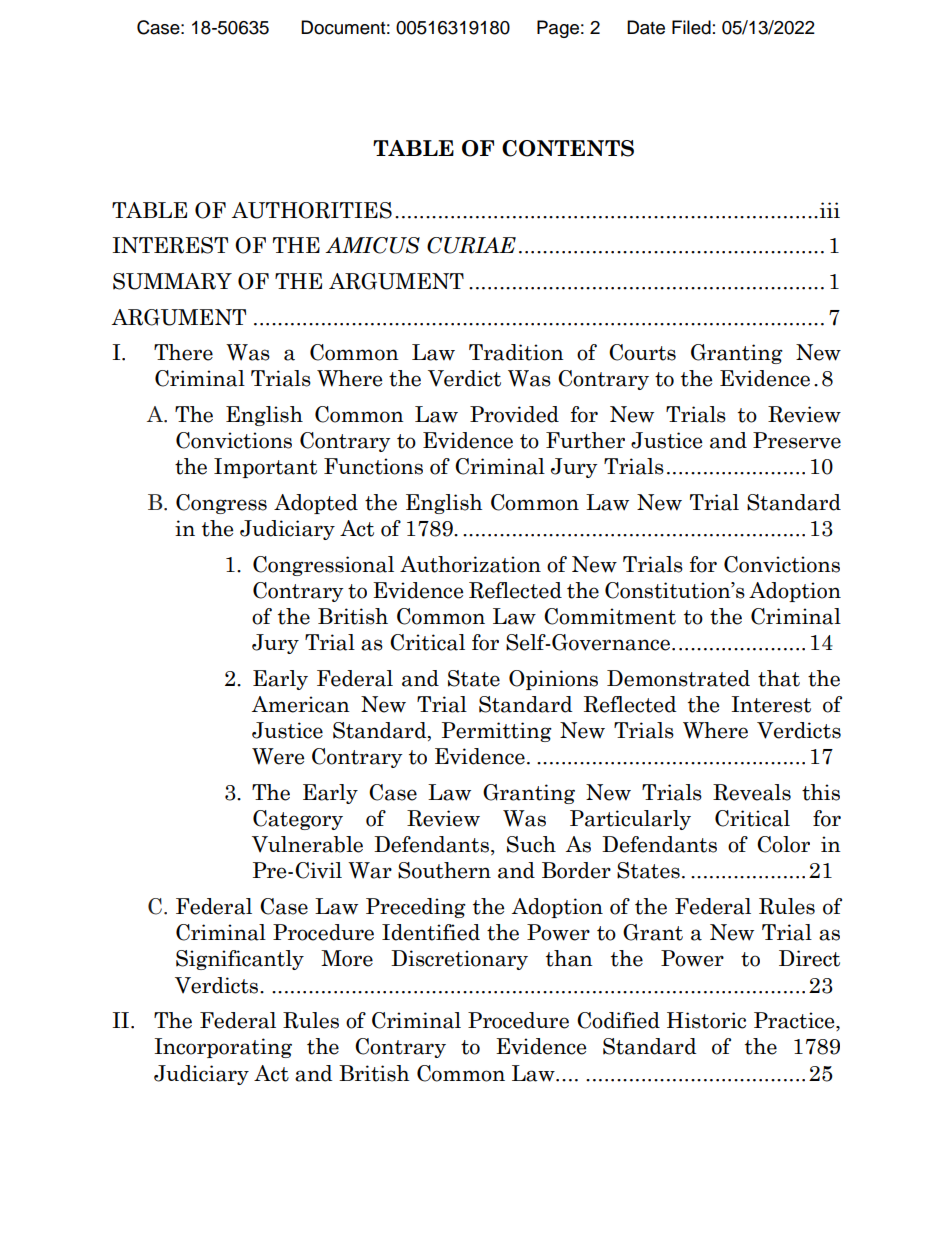 The height and width of the screenshot is (1233, 952). What do you see at coordinates (223, 1048) in the screenshot?
I see `Incorporating` at bounding box center [223, 1048].
